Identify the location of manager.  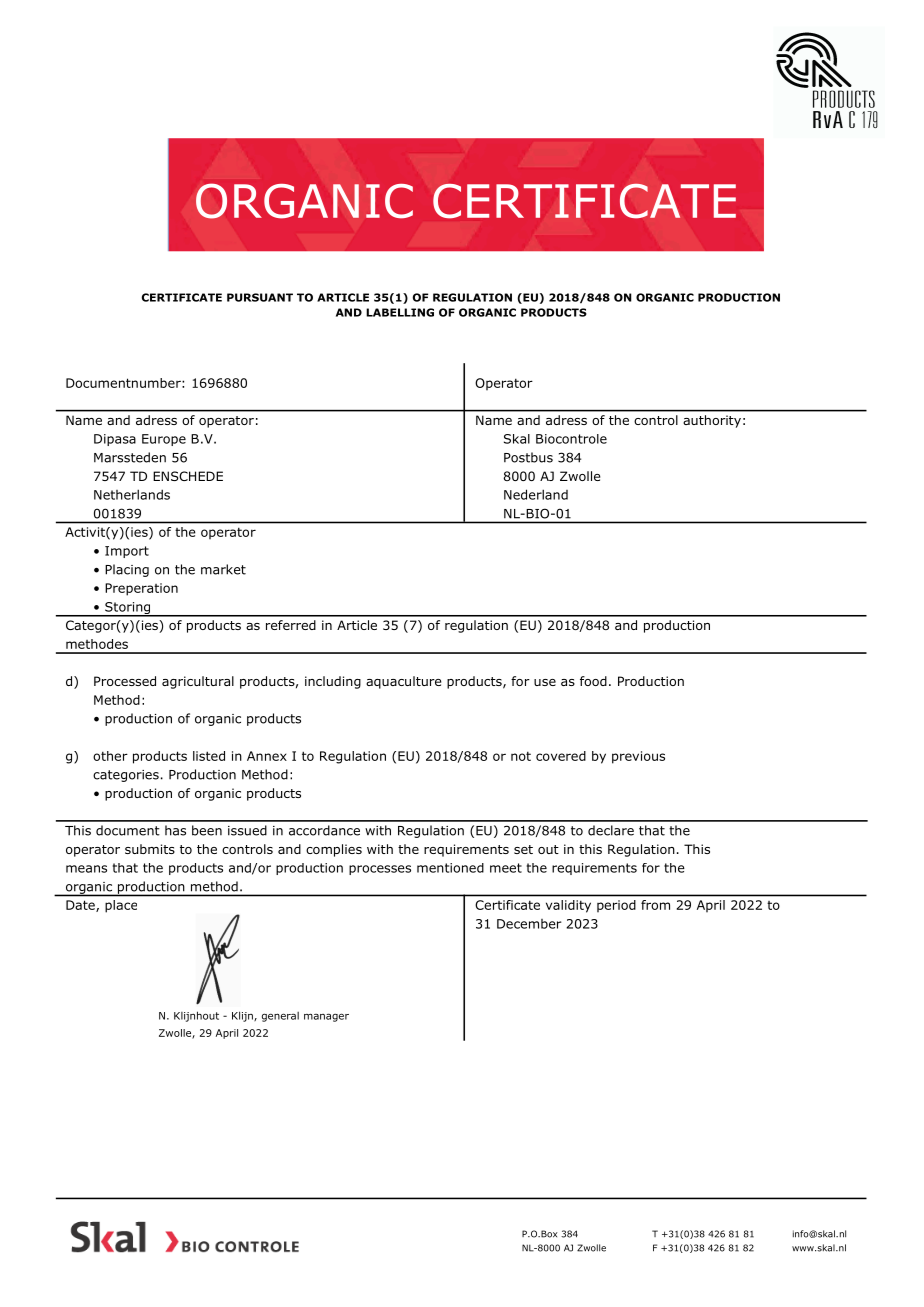
(326, 1017).
